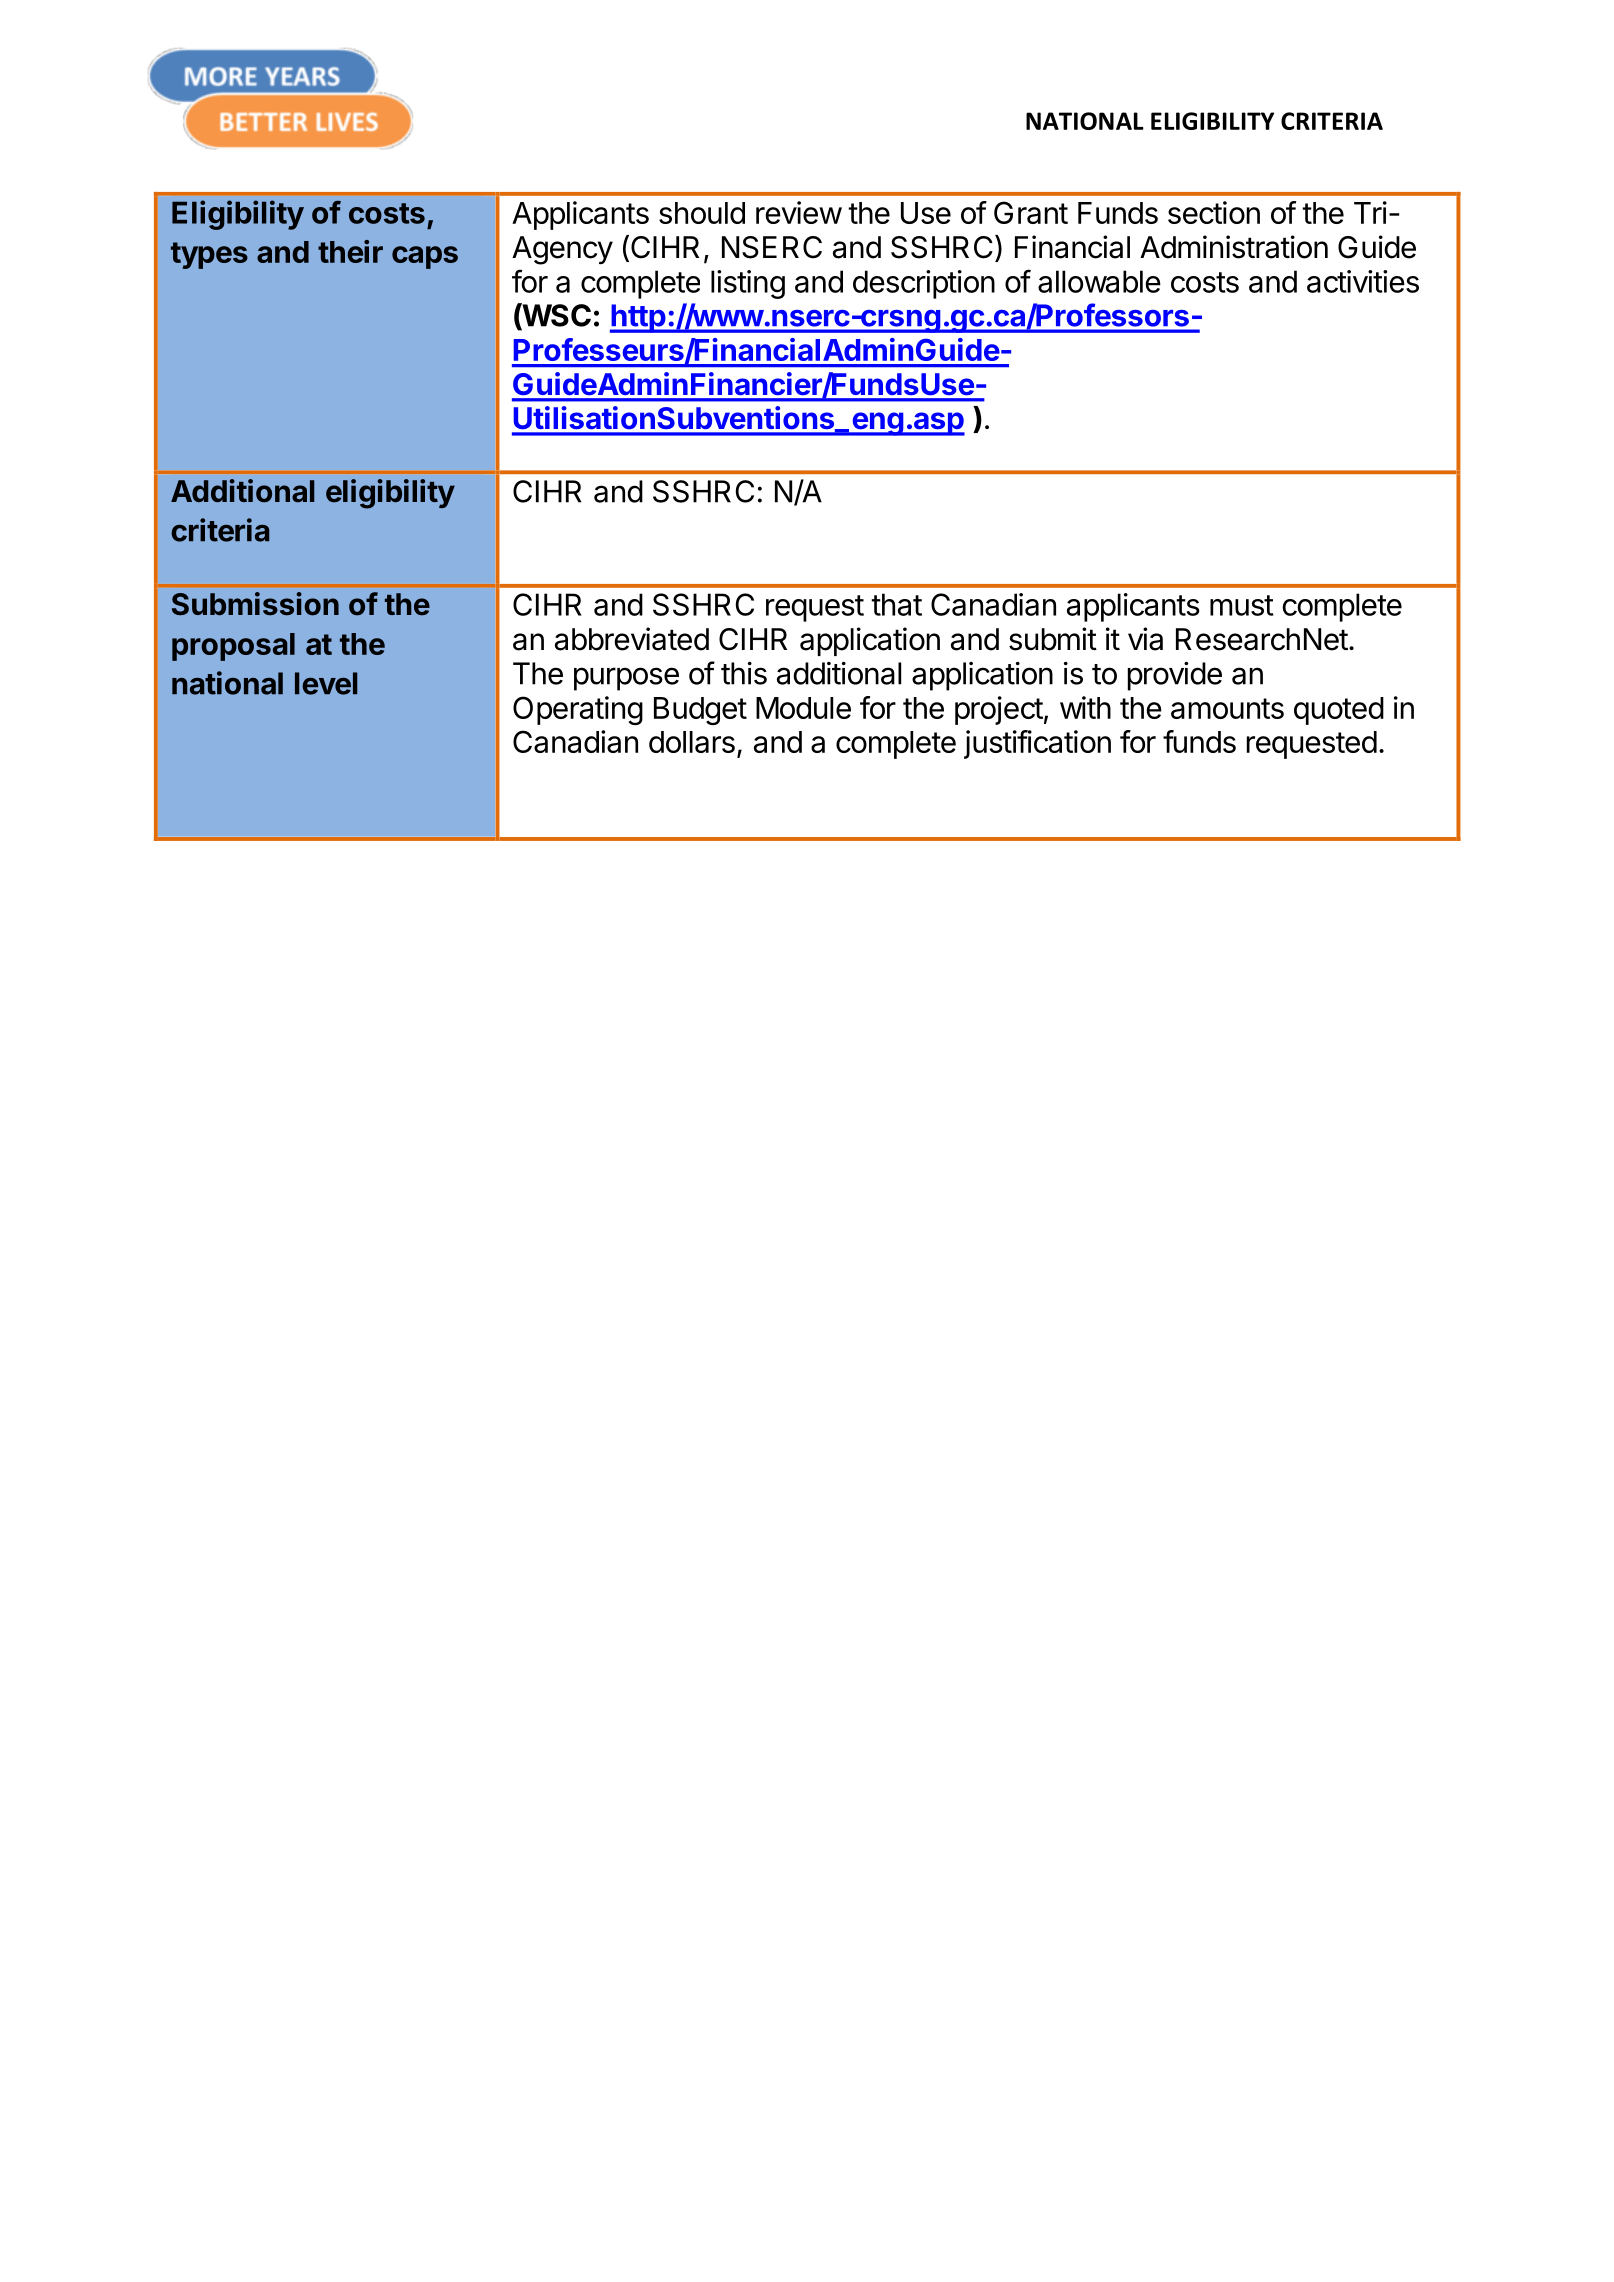 This document has width=1614, height=2282. I want to click on caps, so click(425, 257).
